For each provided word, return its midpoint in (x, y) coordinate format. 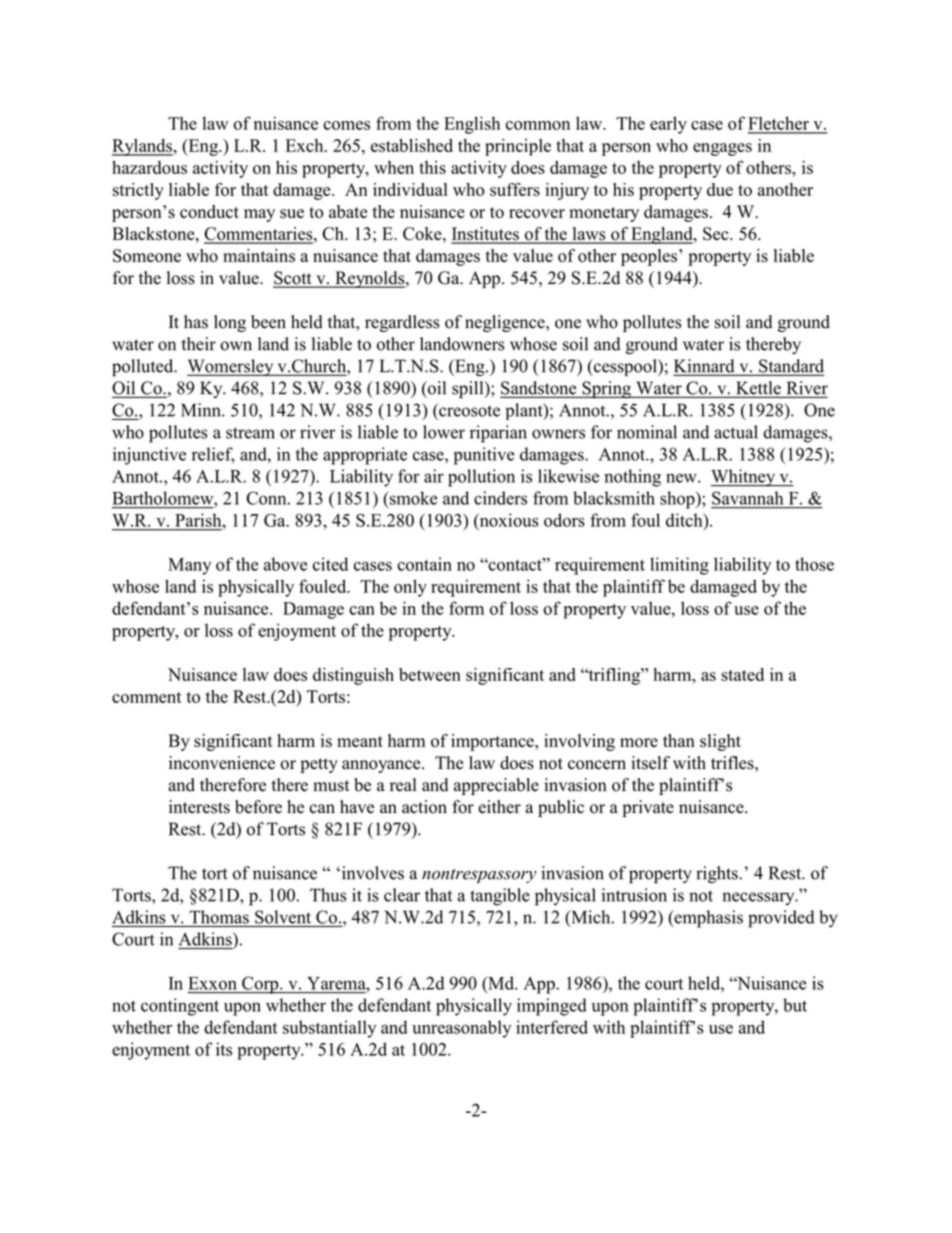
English (472, 125)
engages (722, 149)
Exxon (212, 983)
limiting (679, 566)
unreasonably (461, 1029)
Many (189, 566)
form (466, 608)
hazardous (149, 167)
